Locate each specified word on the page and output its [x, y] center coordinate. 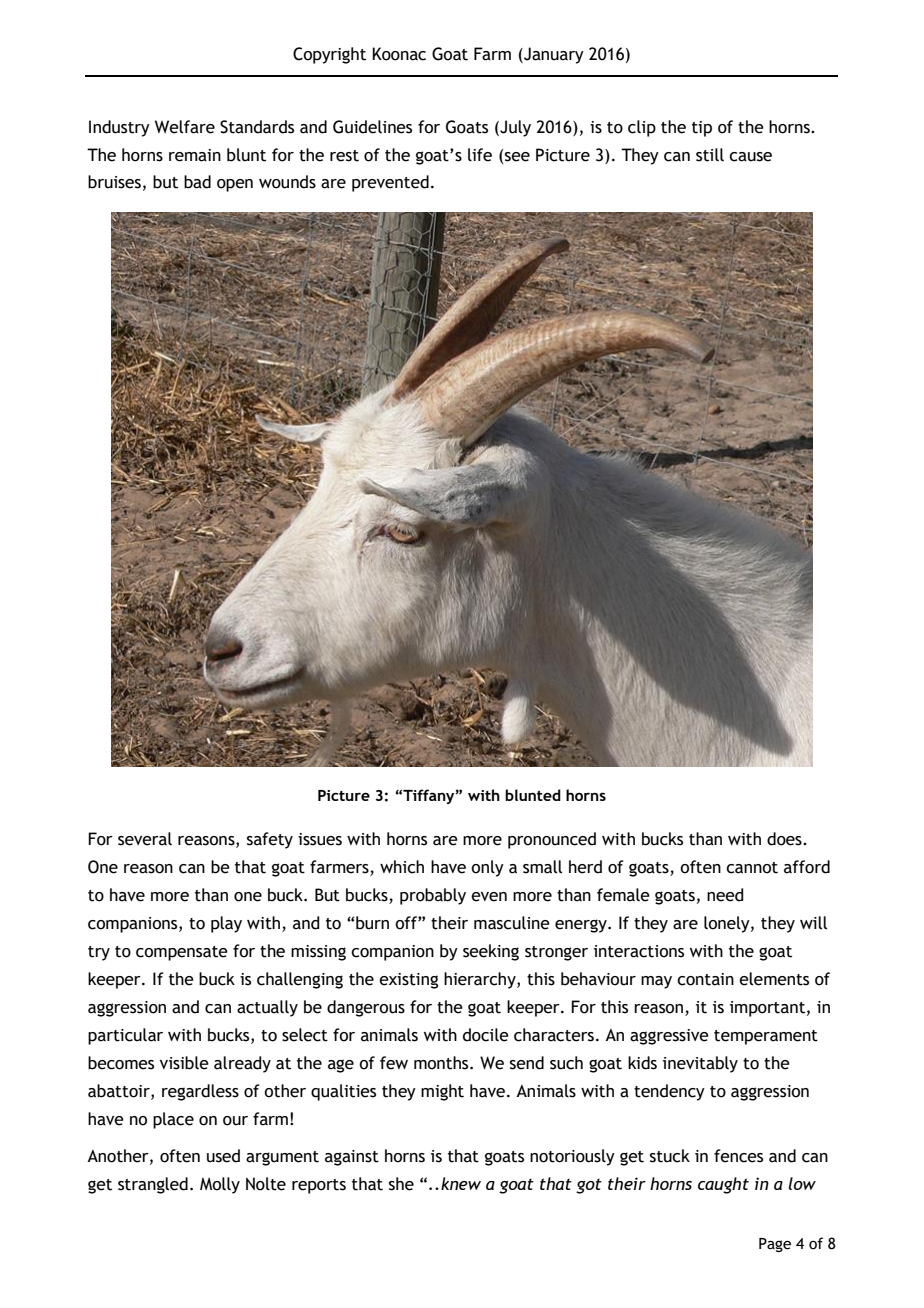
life [480, 155]
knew [461, 1183]
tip [702, 129]
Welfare [185, 127]
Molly [220, 1185]
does [785, 839]
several [145, 839]
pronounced [552, 840]
